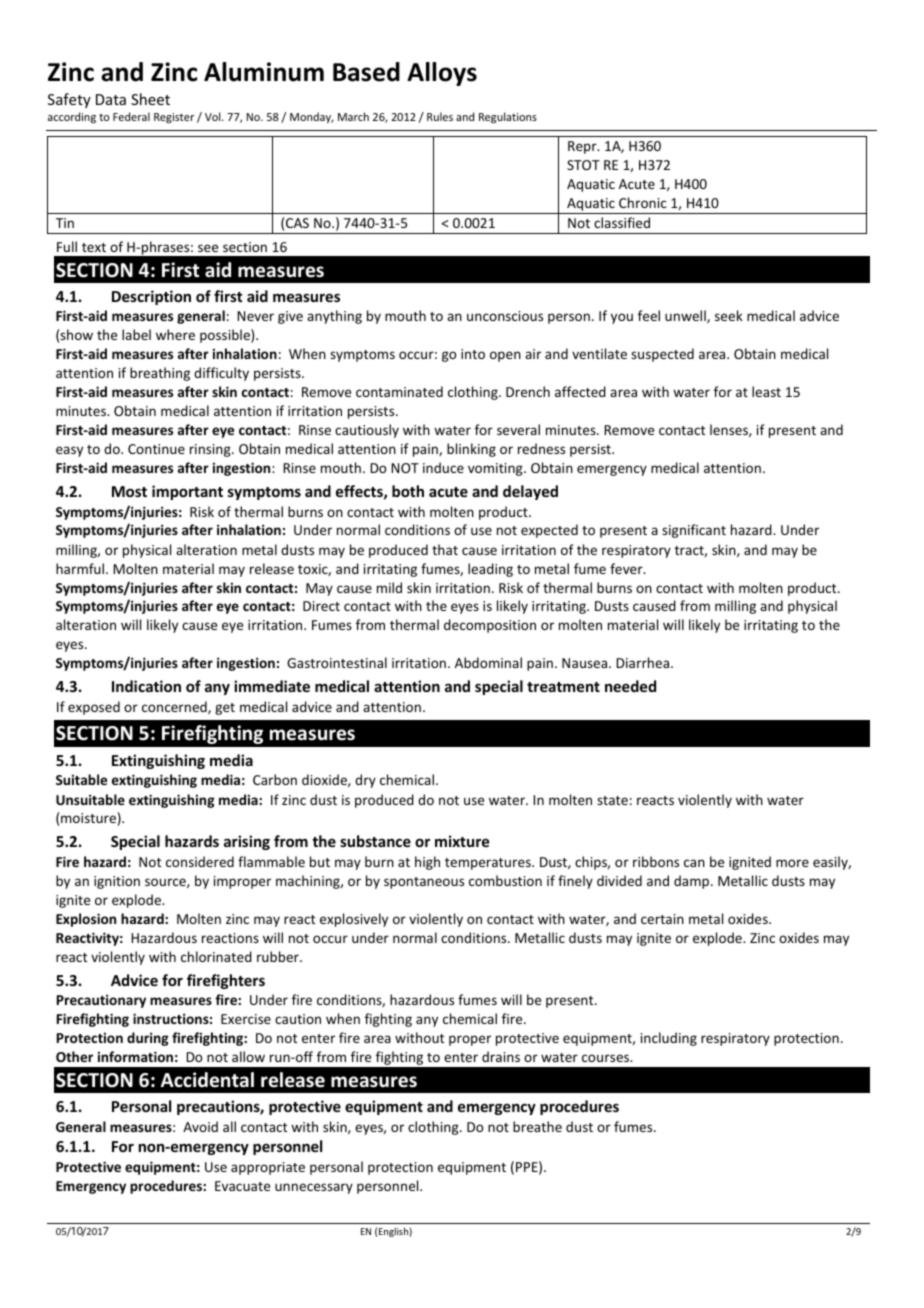 Image resolution: width=924 pixels, height=1308 pixels. Describe the element at coordinates (490, 626) in the document. I see `decomposition` at that location.
